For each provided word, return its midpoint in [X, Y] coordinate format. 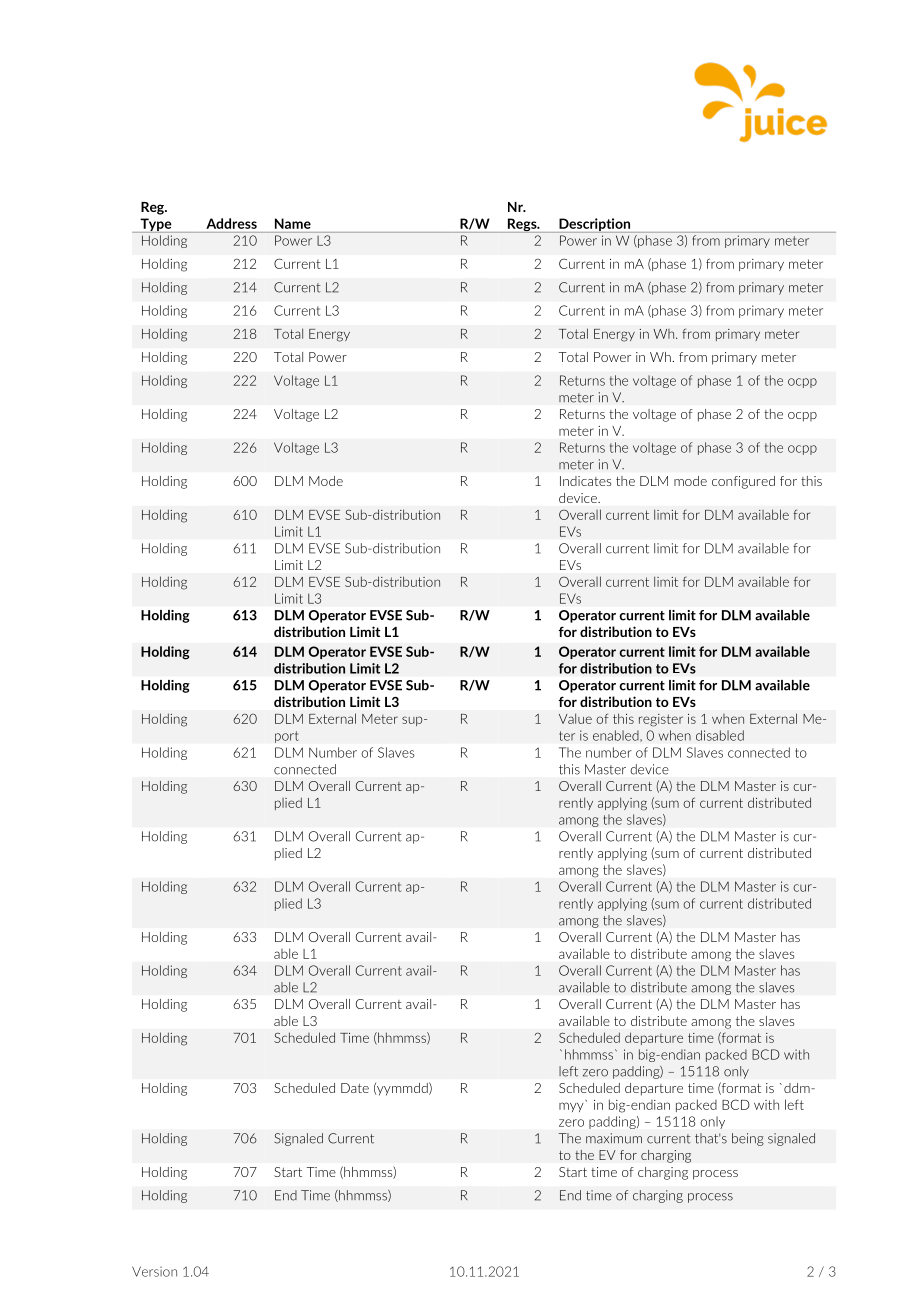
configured [743, 482]
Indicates [585, 481]
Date [355, 1088]
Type [156, 225]
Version [154, 1271]
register [661, 720]
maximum [614, 1138]
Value [575, 718]
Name [293, 223]
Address [231, 223]
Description [594, 225]
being [748, 1139]
